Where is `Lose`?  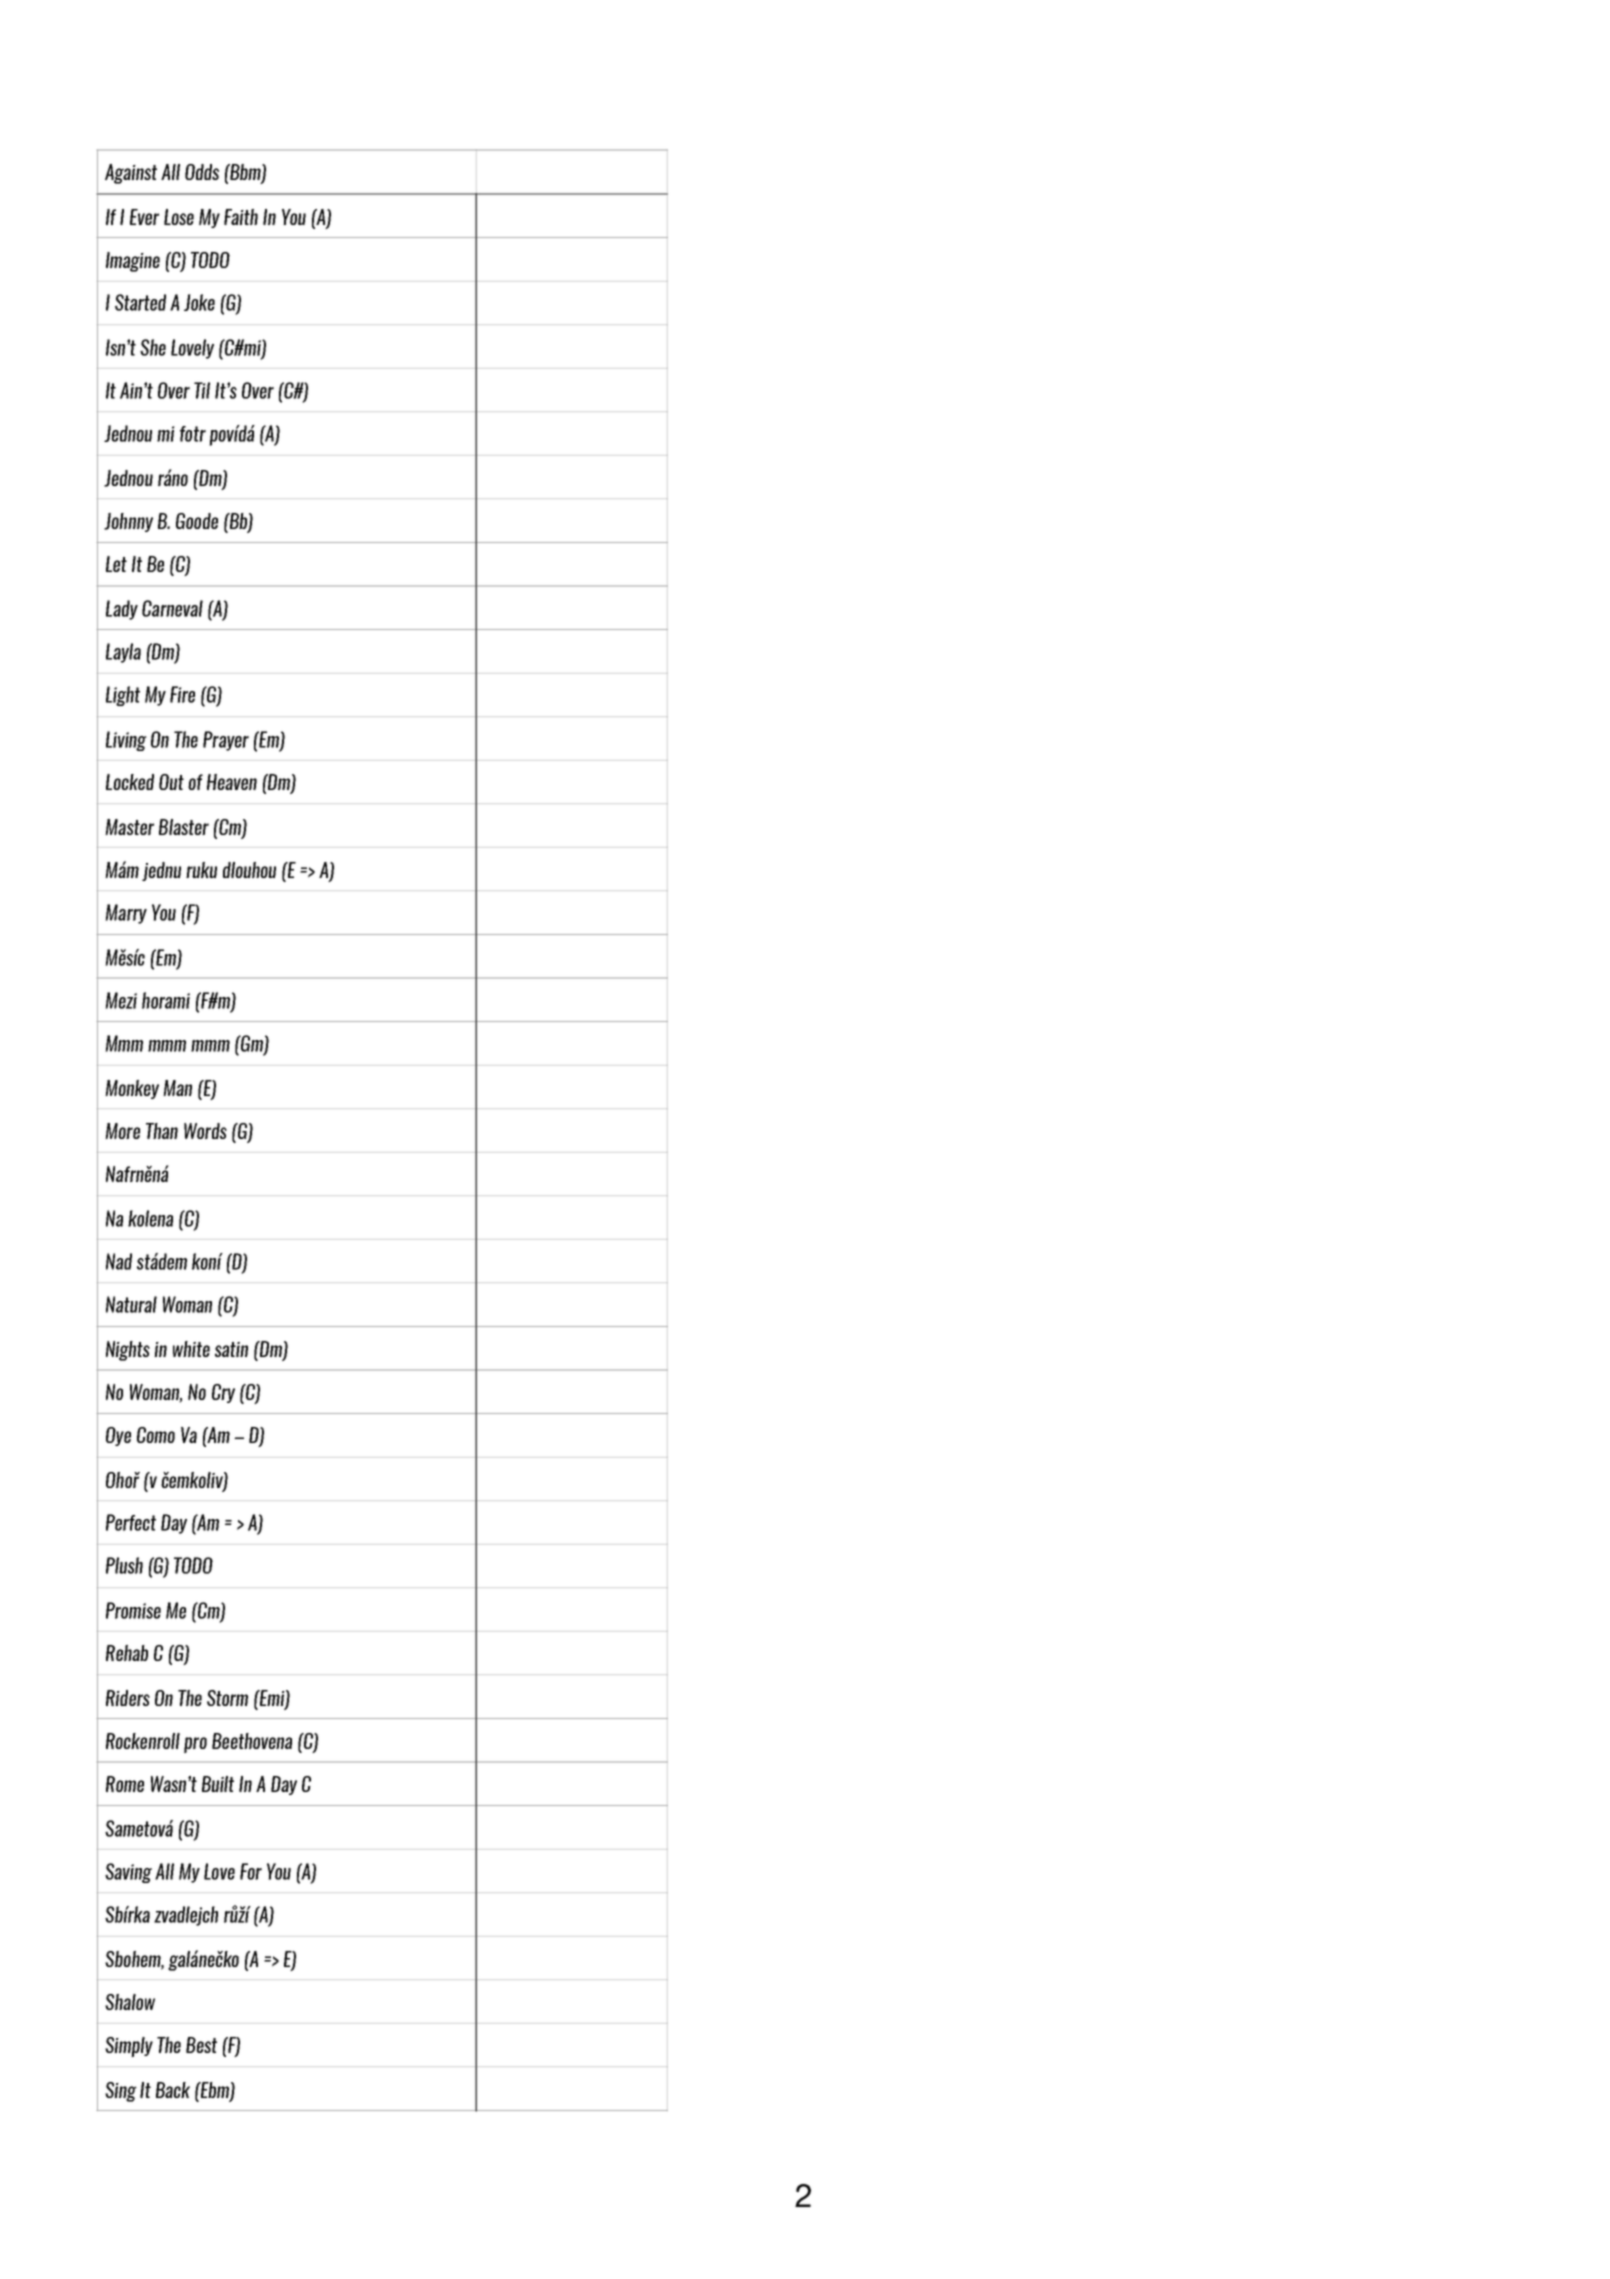
Lose is located at coordinates (179, 217).
